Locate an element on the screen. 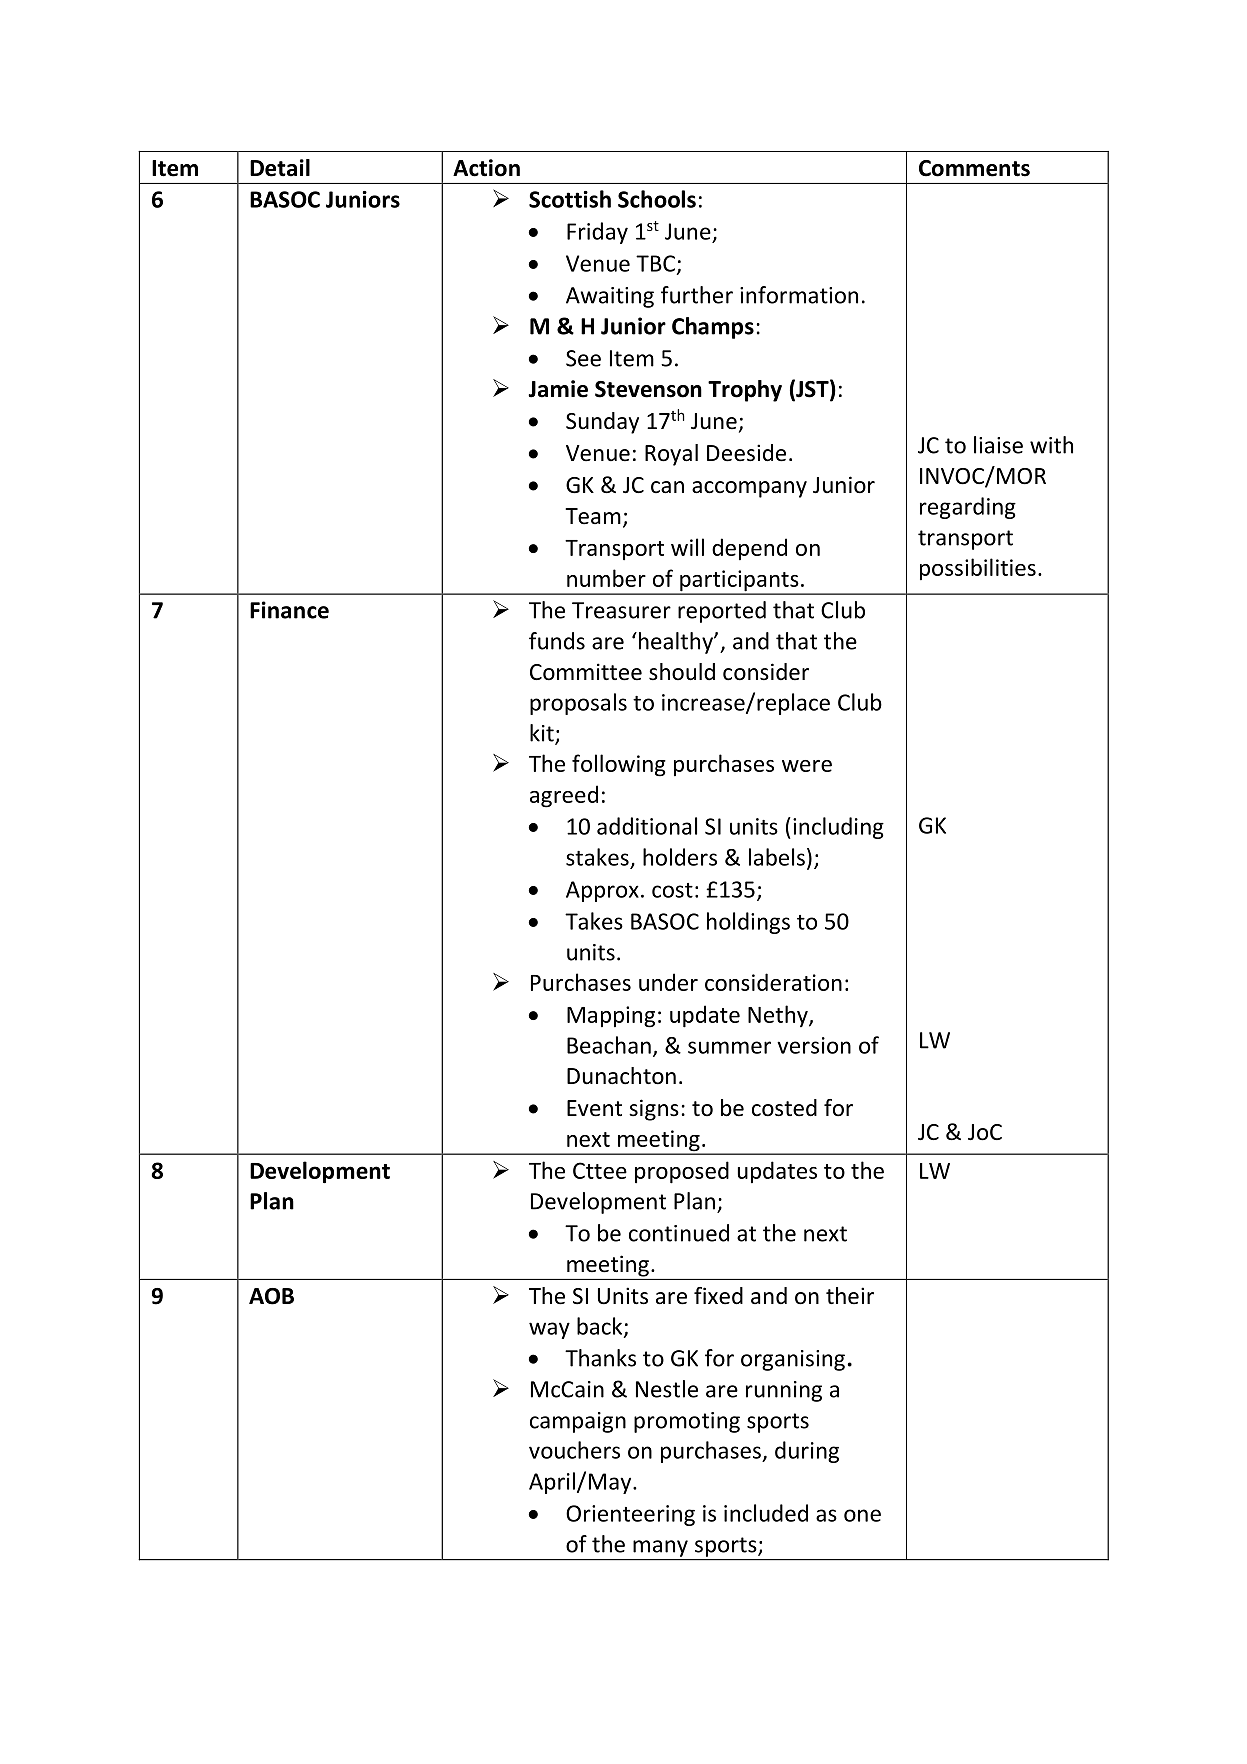  continued is located at coordinates (679, 1233).
